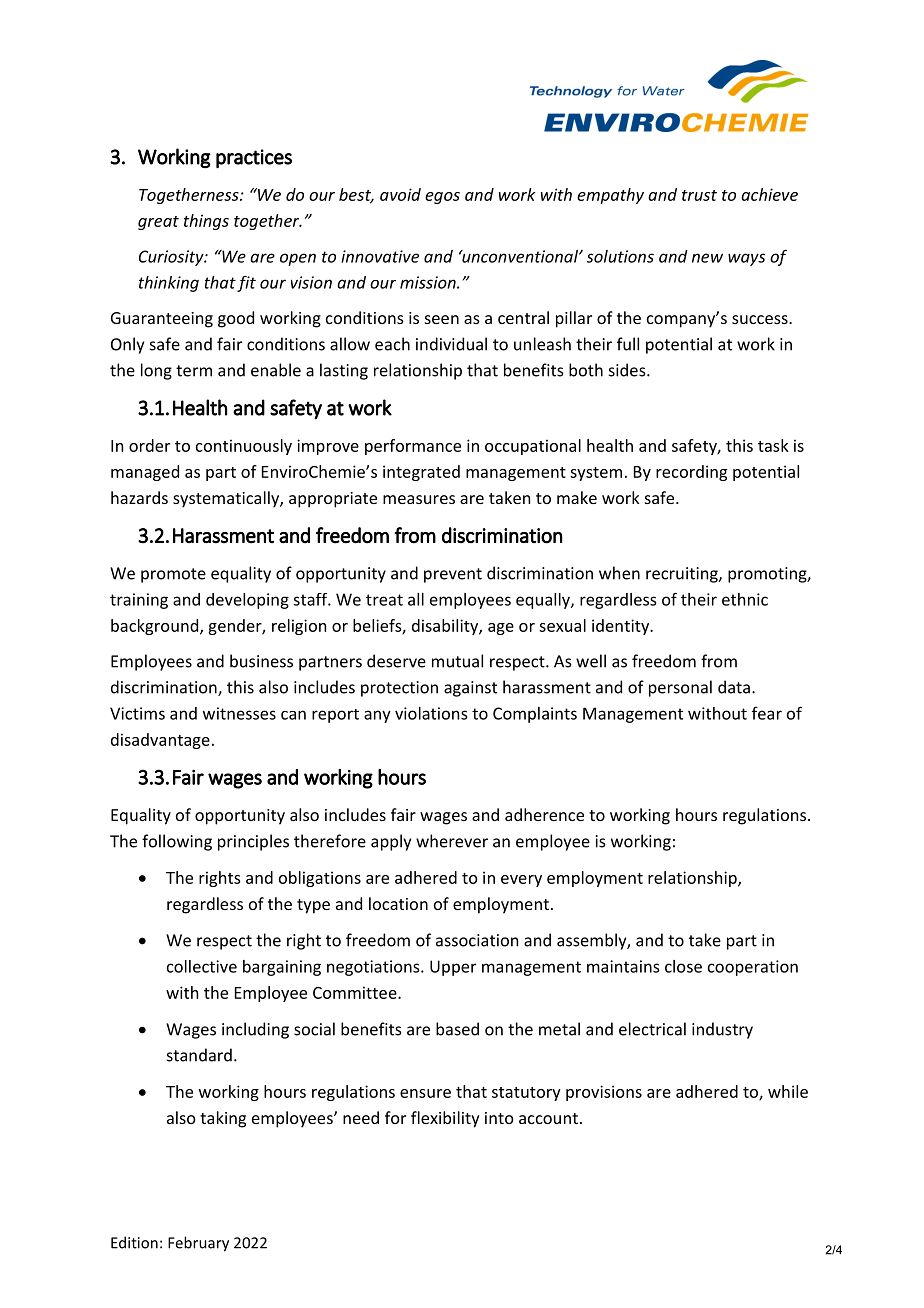 The width and height of the screenshot is (924, 1308). What do you see at coordinates (452, 841) in the screenshot?
I see `wherever` at bounding box center [452, 841].
